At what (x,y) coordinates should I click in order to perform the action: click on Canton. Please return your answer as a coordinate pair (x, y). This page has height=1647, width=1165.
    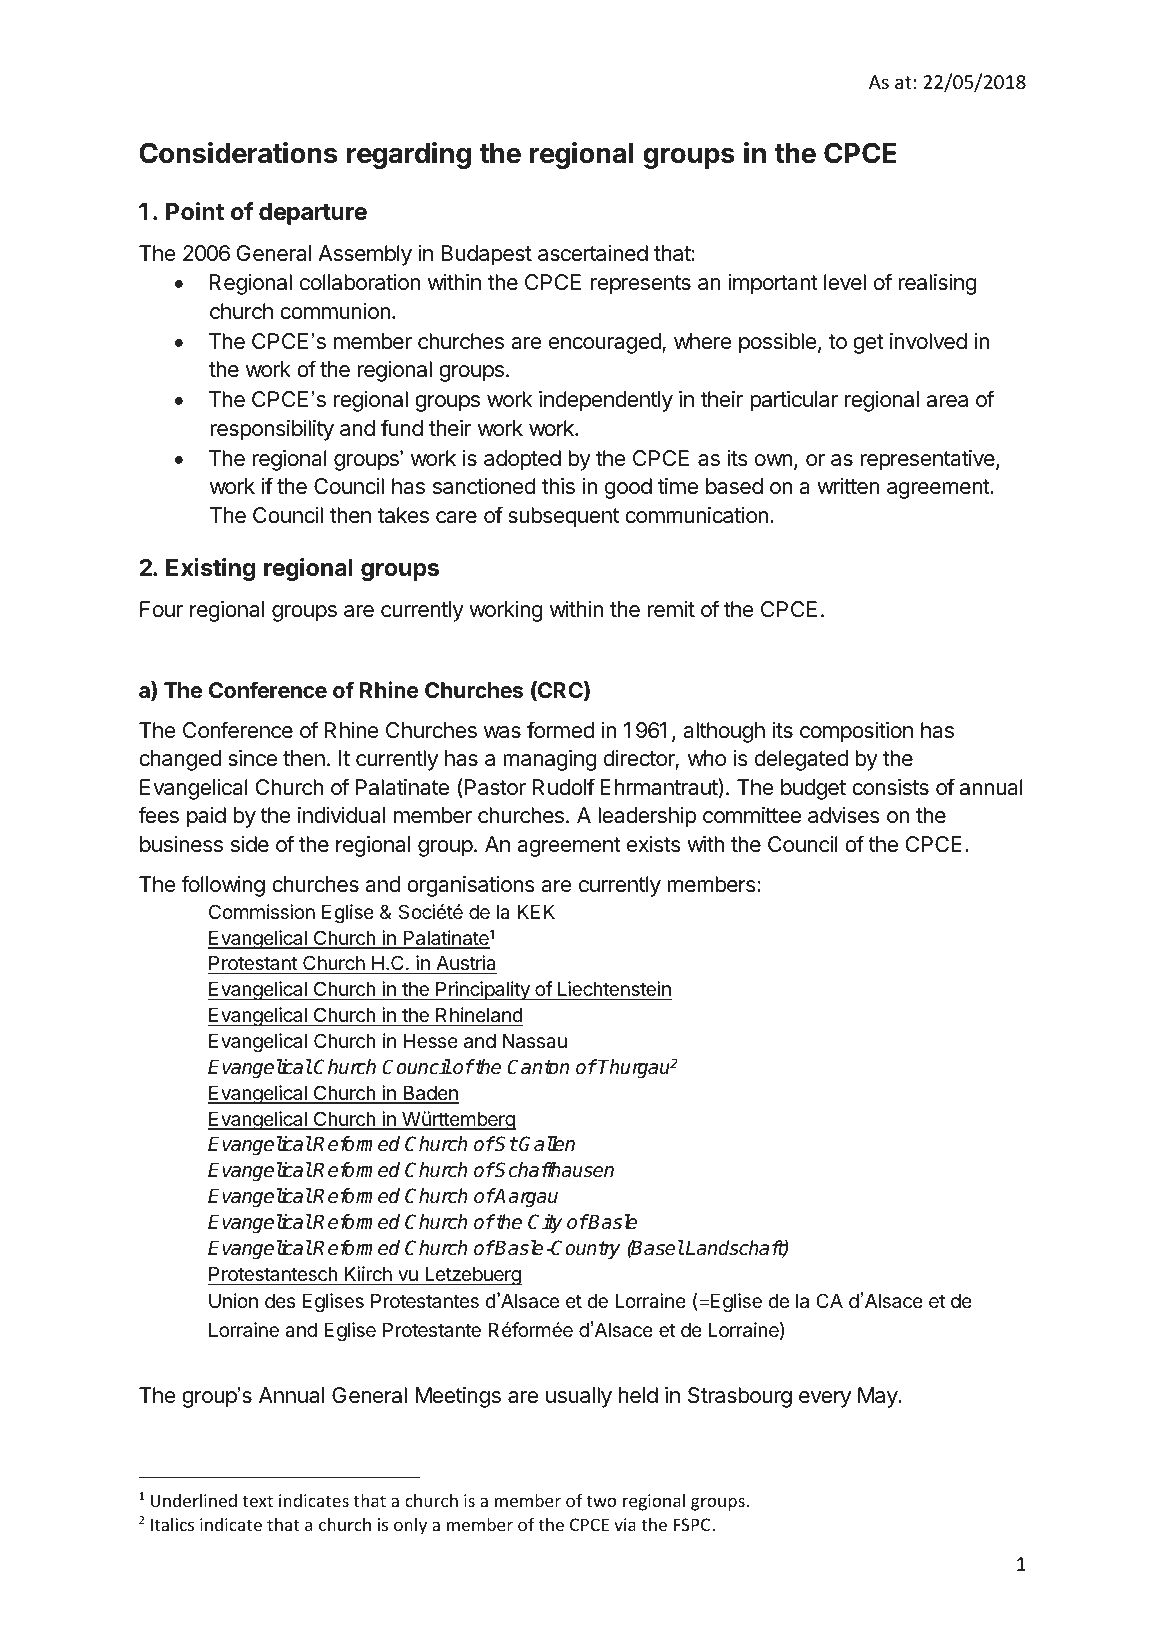
    Looking at the image, I should click on (538, 1067).
